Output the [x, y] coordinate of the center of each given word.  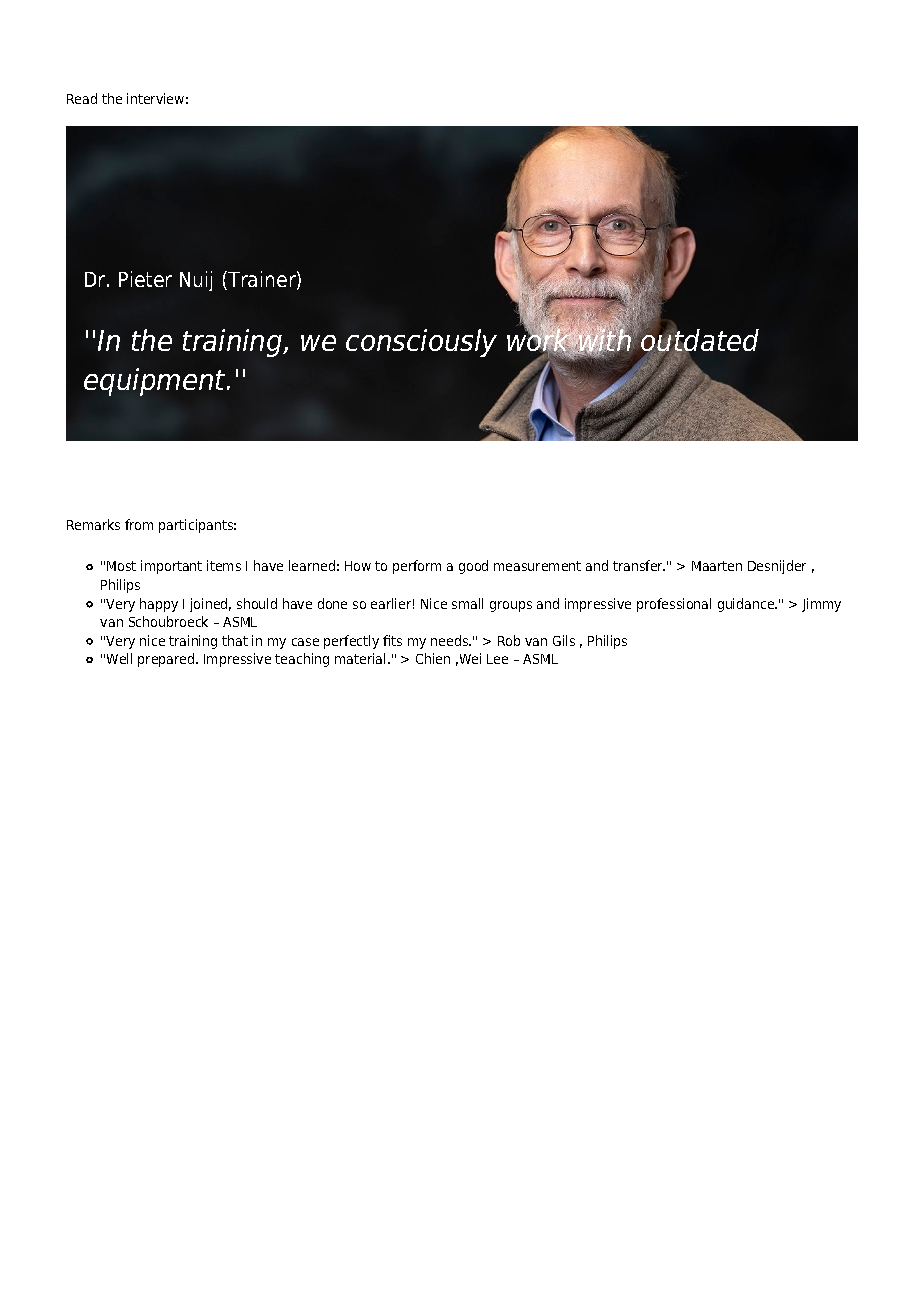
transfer [639, 565]
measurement [537, 566]
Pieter [145, 279]
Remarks [93, 524]
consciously [421, 343]
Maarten [717, 566]
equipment [156, 382]
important [171, 567]
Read [82, 98]
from [139, 524]
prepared [167, 660]
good [473, 567]
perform [417, 567]
